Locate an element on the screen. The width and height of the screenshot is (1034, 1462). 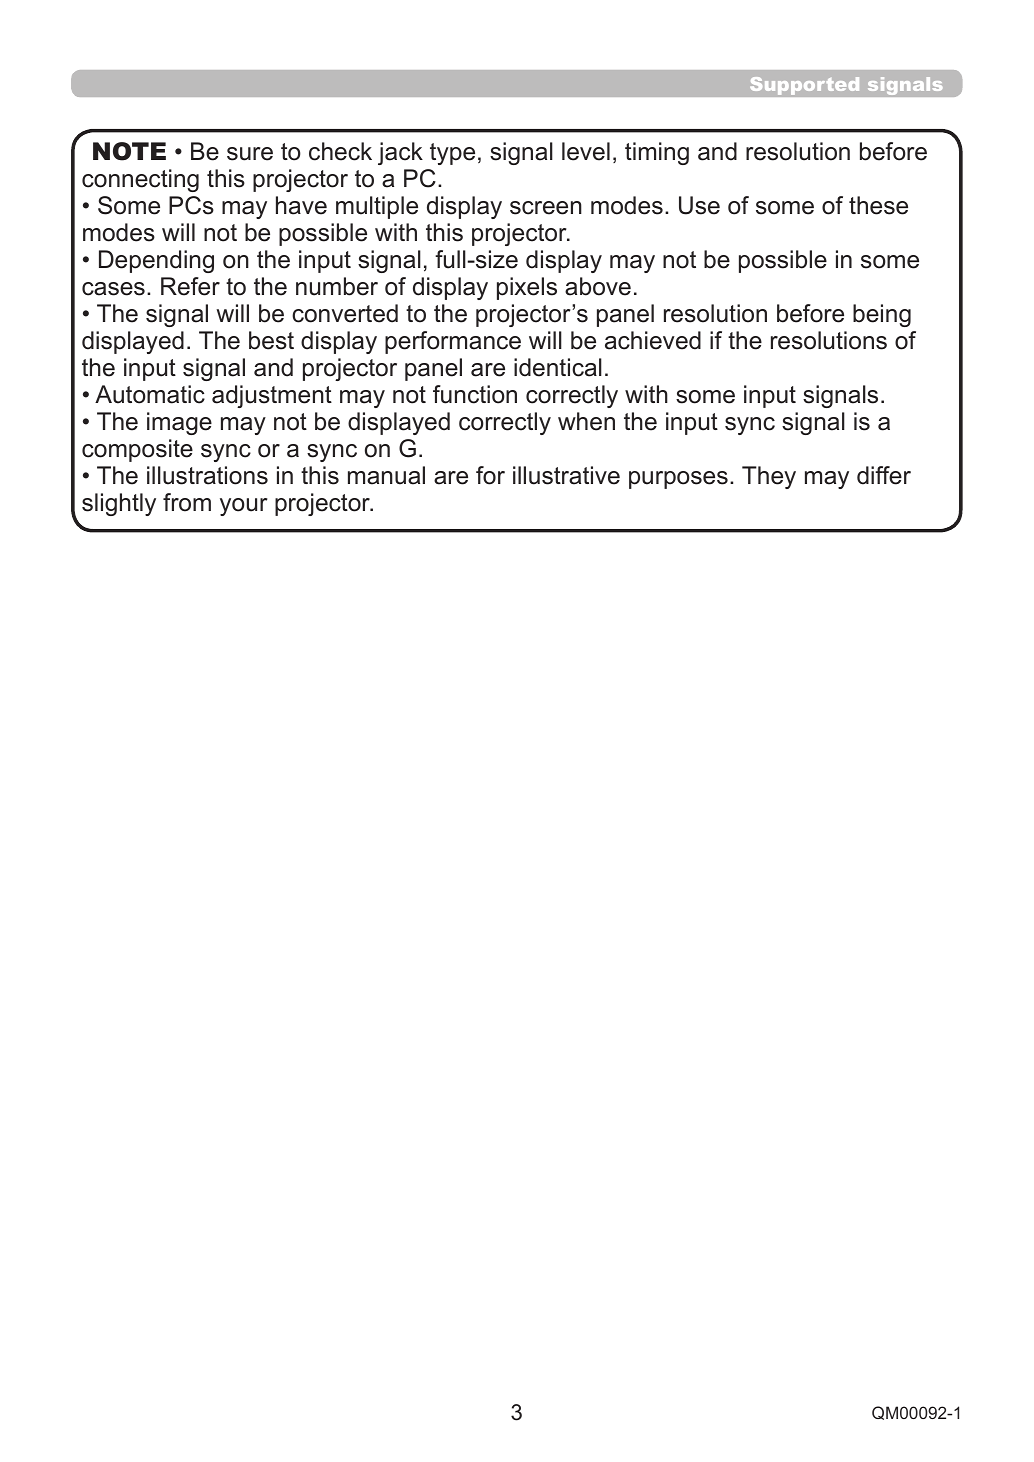
from is located at coordinates (187, 502).
